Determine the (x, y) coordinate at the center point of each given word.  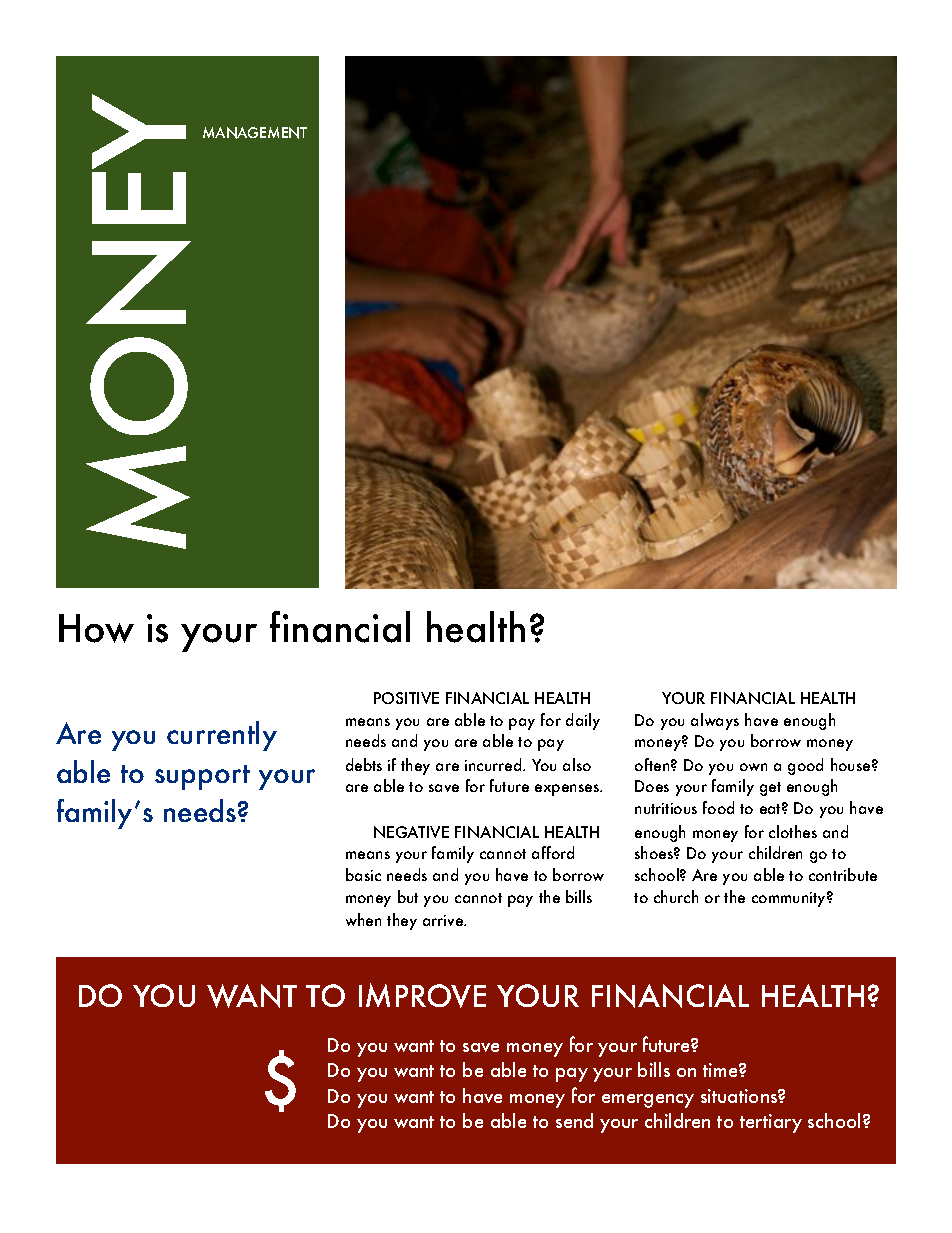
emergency (648, 1101)
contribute (843, 874)
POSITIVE (406, 698)
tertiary (771, 1123)
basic (363, 874)
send (574, 1120)
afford (553, 852)
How (96, 628)
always (715, 721)
